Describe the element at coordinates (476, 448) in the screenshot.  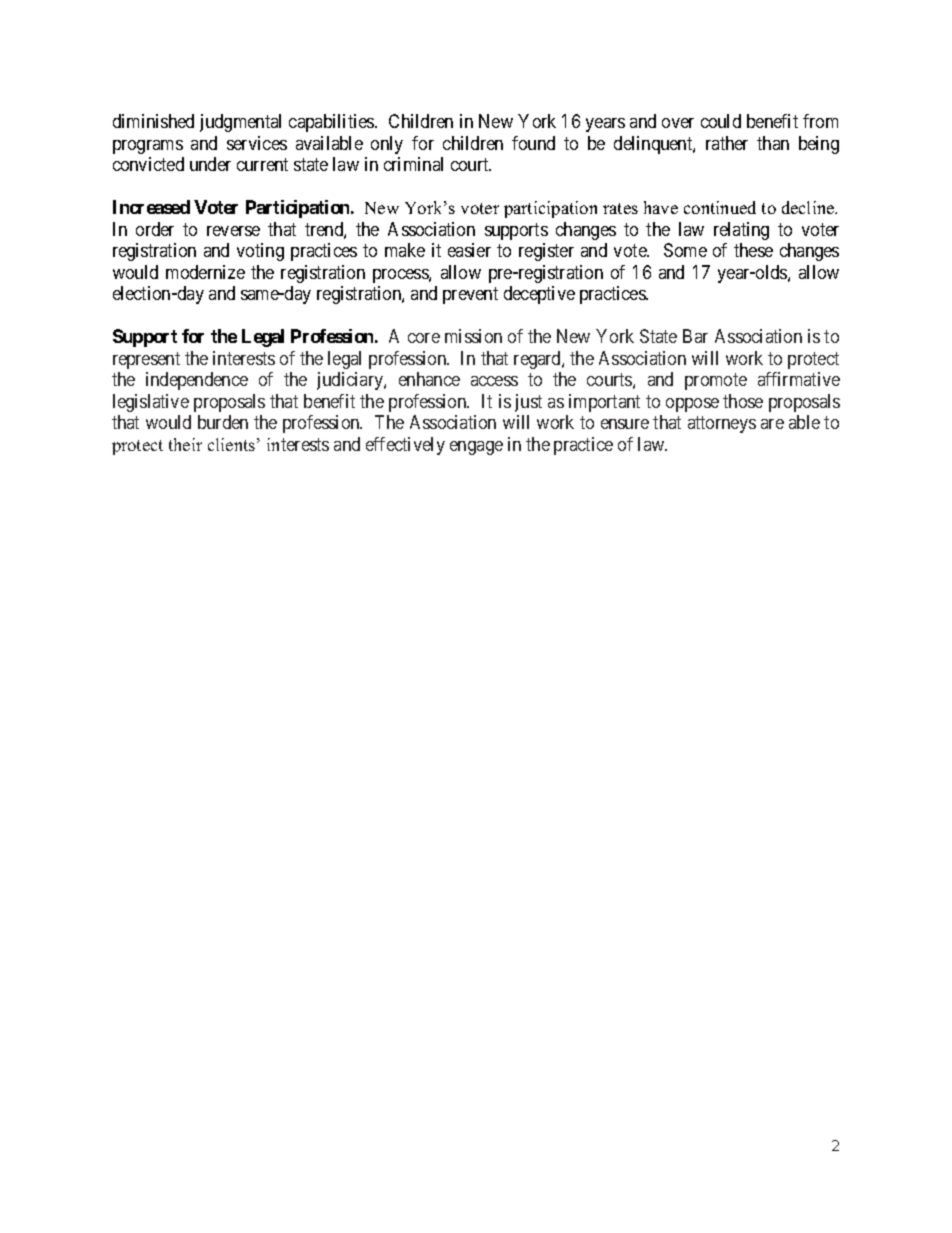
I see `engage` at that location.
